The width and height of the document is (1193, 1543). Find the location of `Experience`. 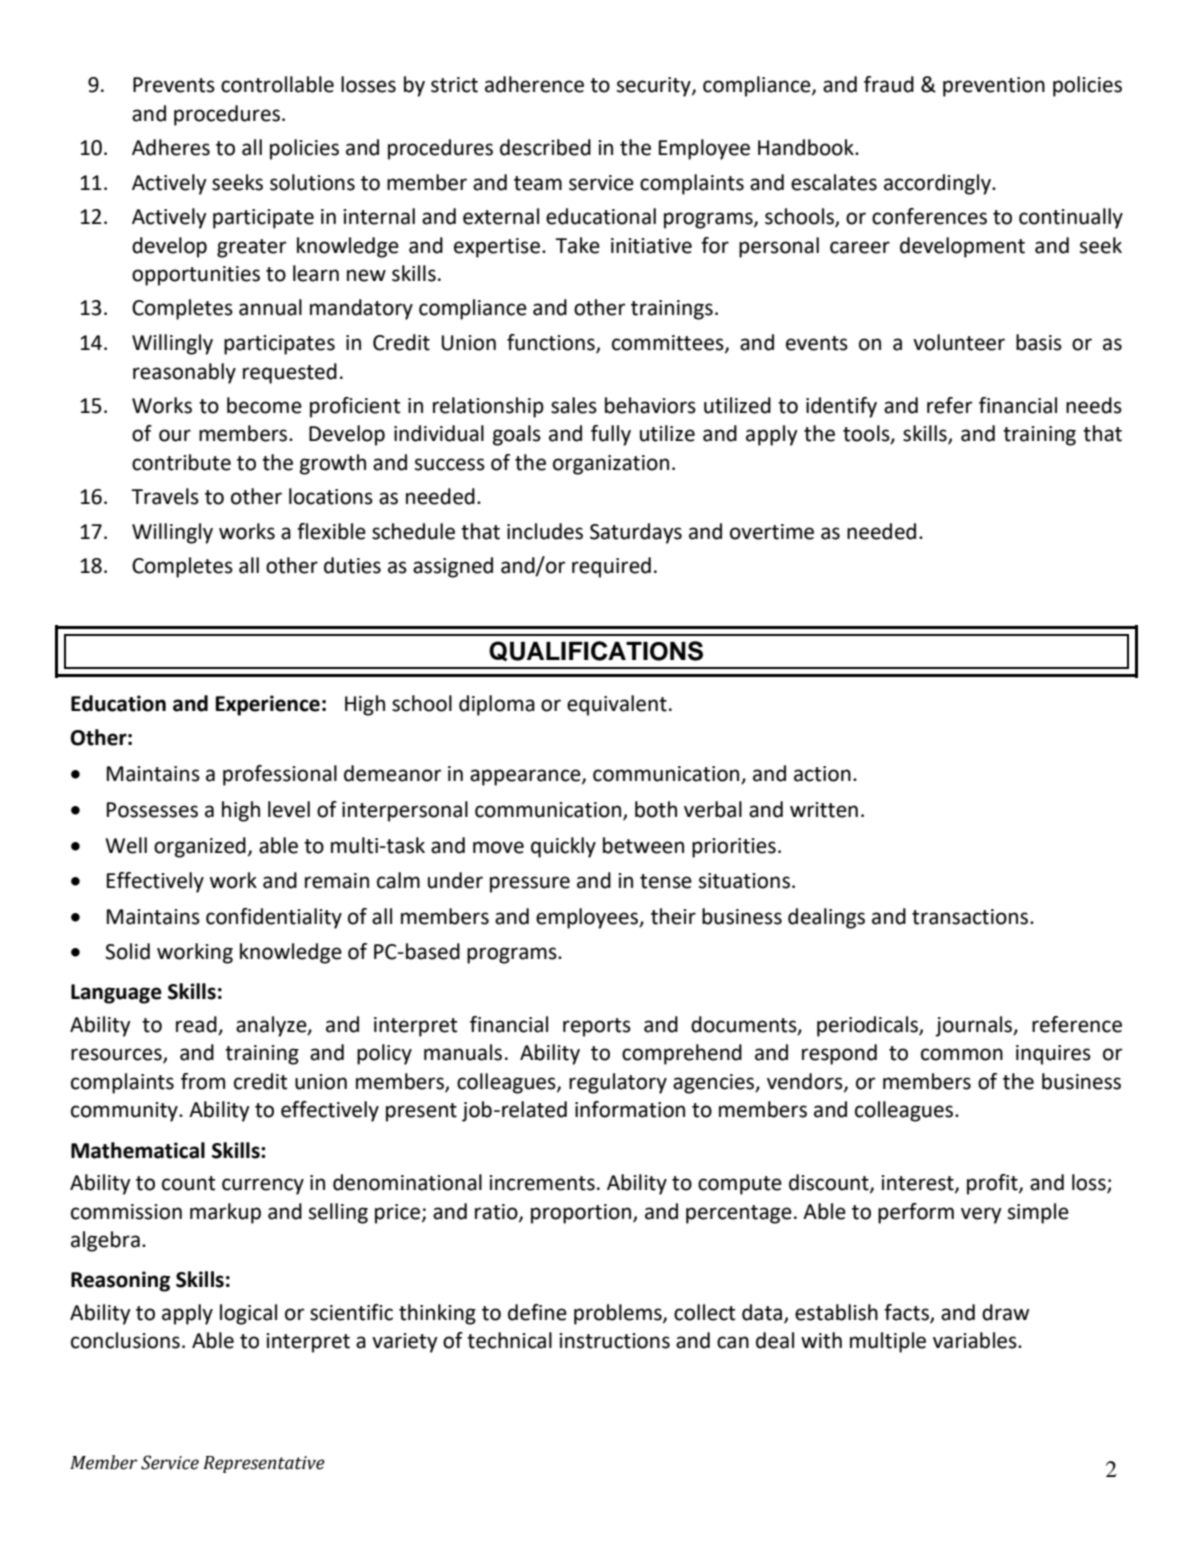

Experience is located at coordinates (268, 705).
